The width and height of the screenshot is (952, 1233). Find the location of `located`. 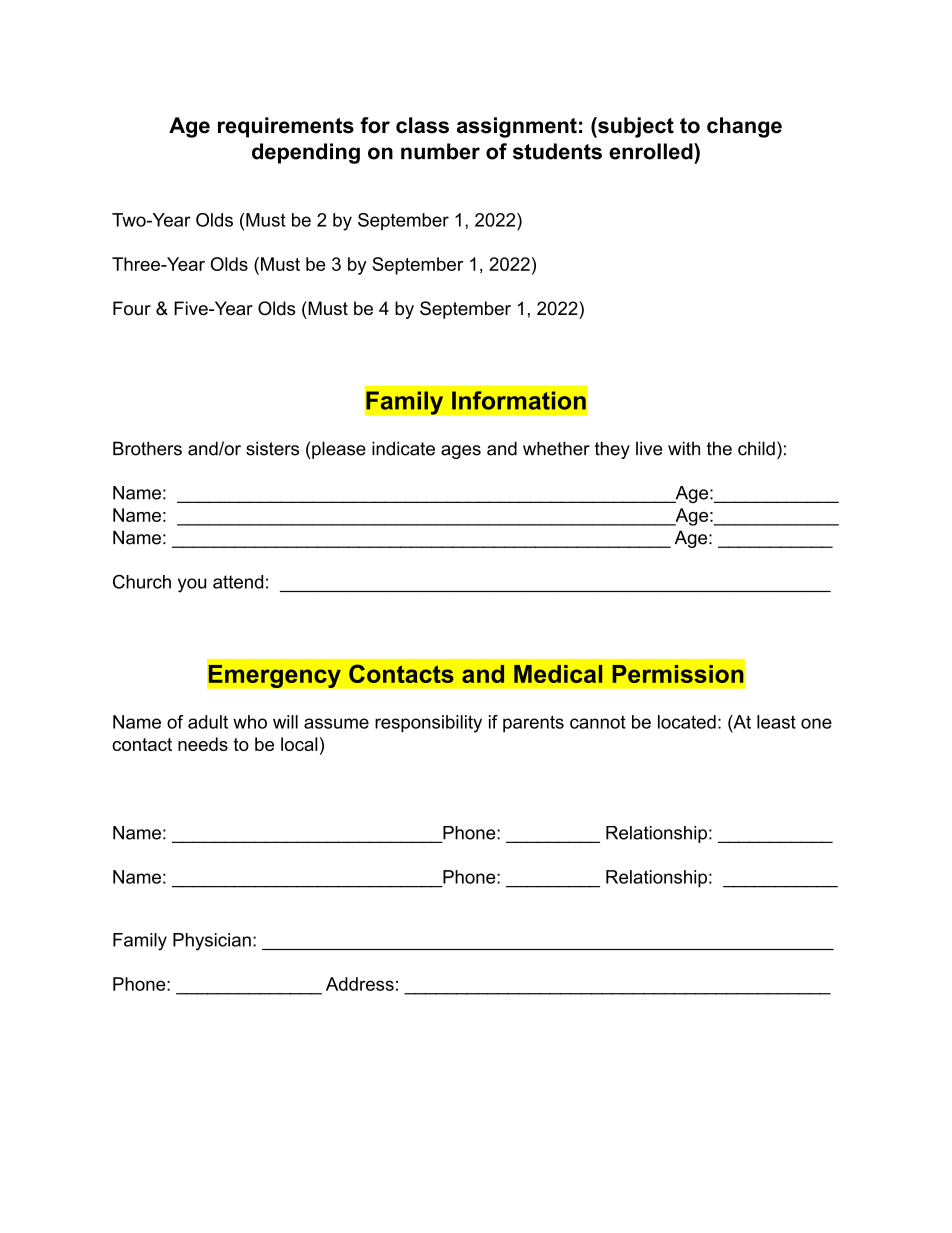

located is located at coordinates (687, 722).
